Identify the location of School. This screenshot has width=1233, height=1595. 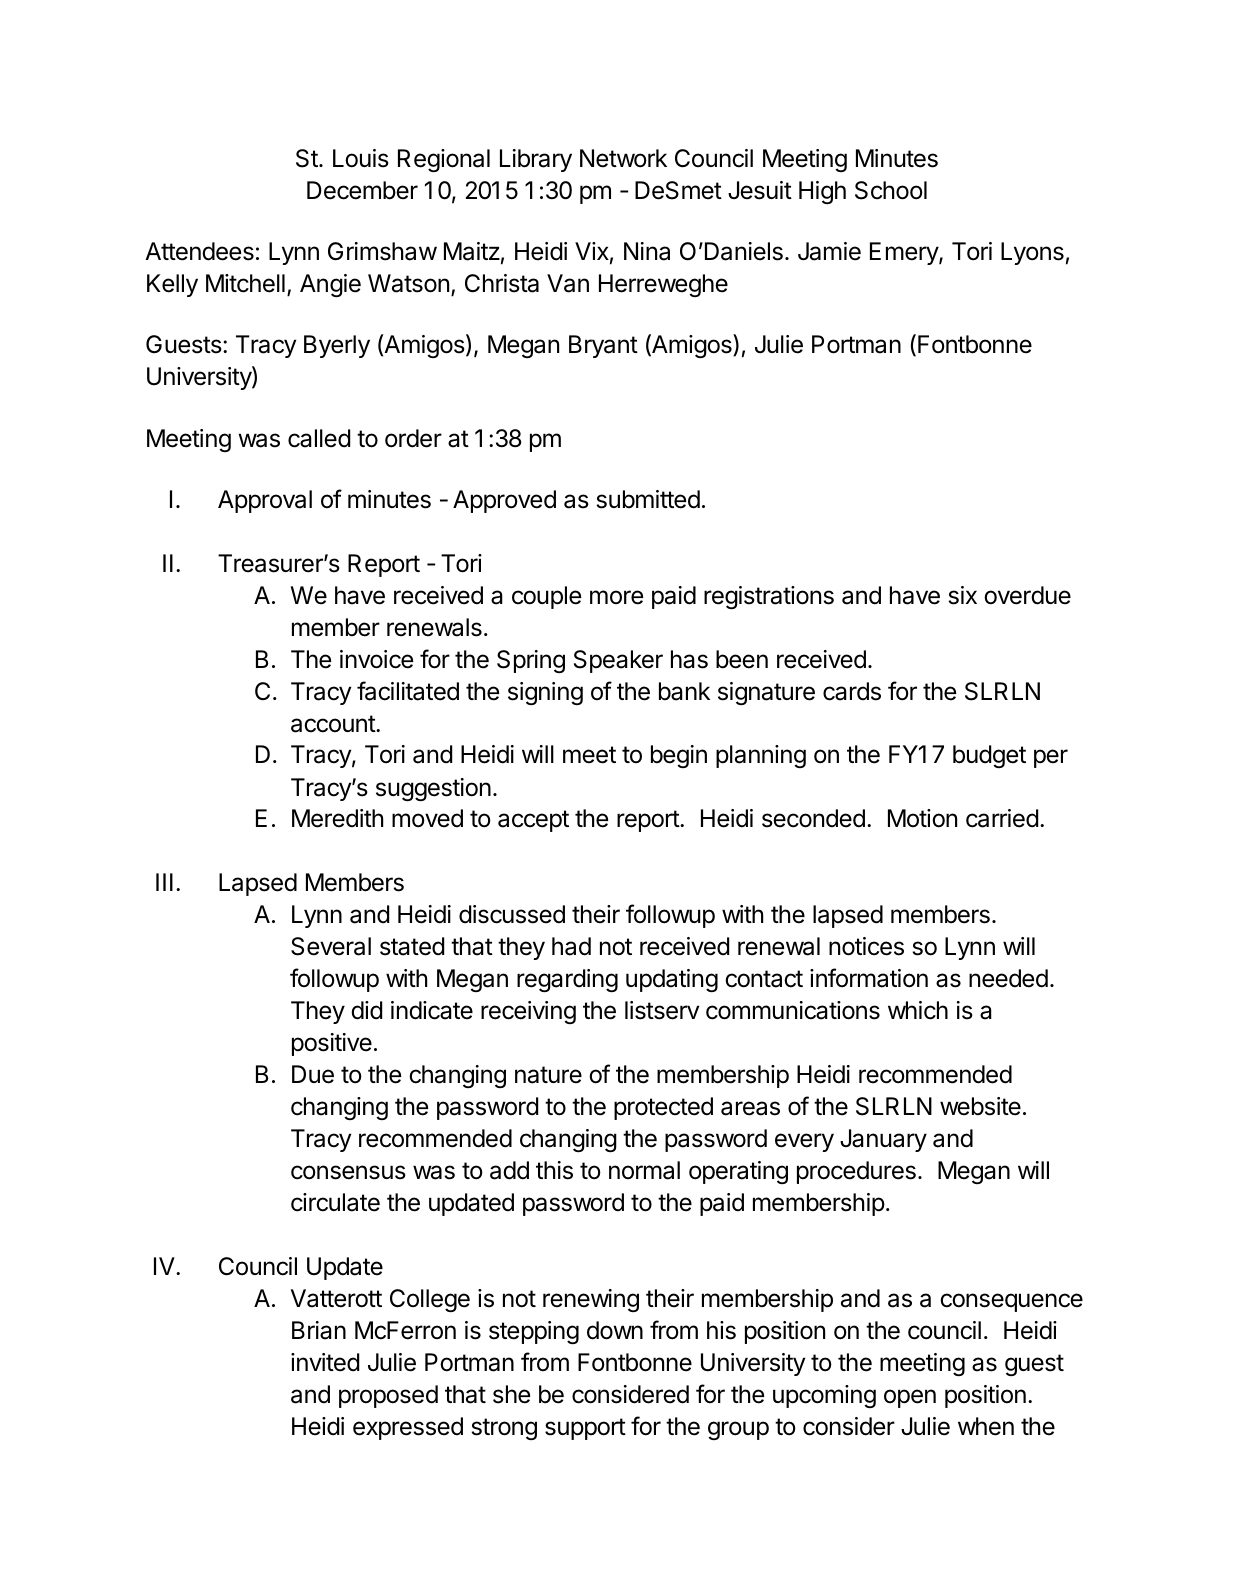
(891, 190).
